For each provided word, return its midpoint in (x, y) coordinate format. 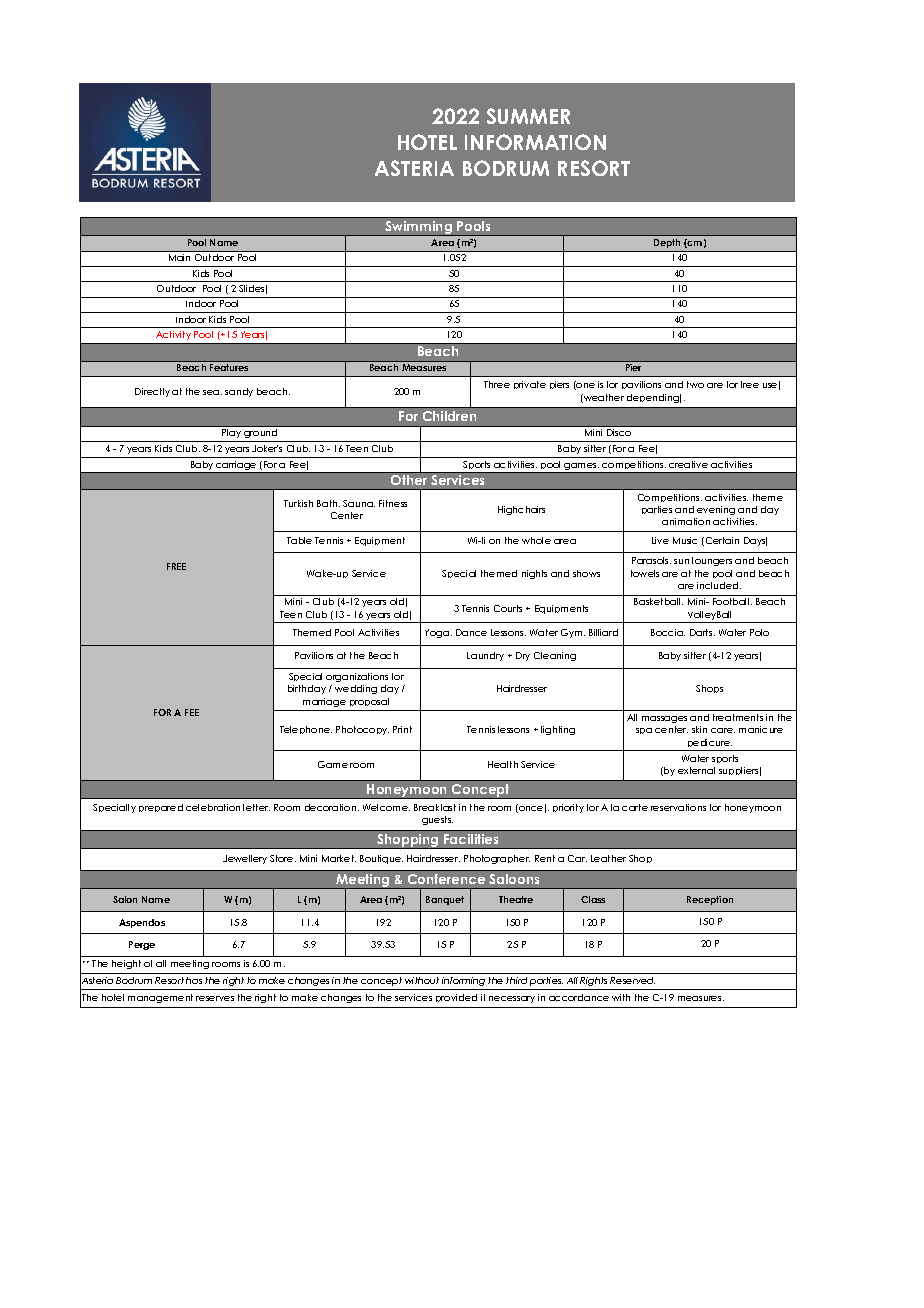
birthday (307, 689)
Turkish (298, 503)
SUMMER (528, 116)
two (695, 384)
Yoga (438, 633)
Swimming (419, 228)
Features (229, 367)
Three (497, 384)
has (194, 980)
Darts (702, 632)
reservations (678, 807)
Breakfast (435, 807)
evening (716, 510)
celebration (213, 807)
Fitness (393, 503)
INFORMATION (535, 142)
